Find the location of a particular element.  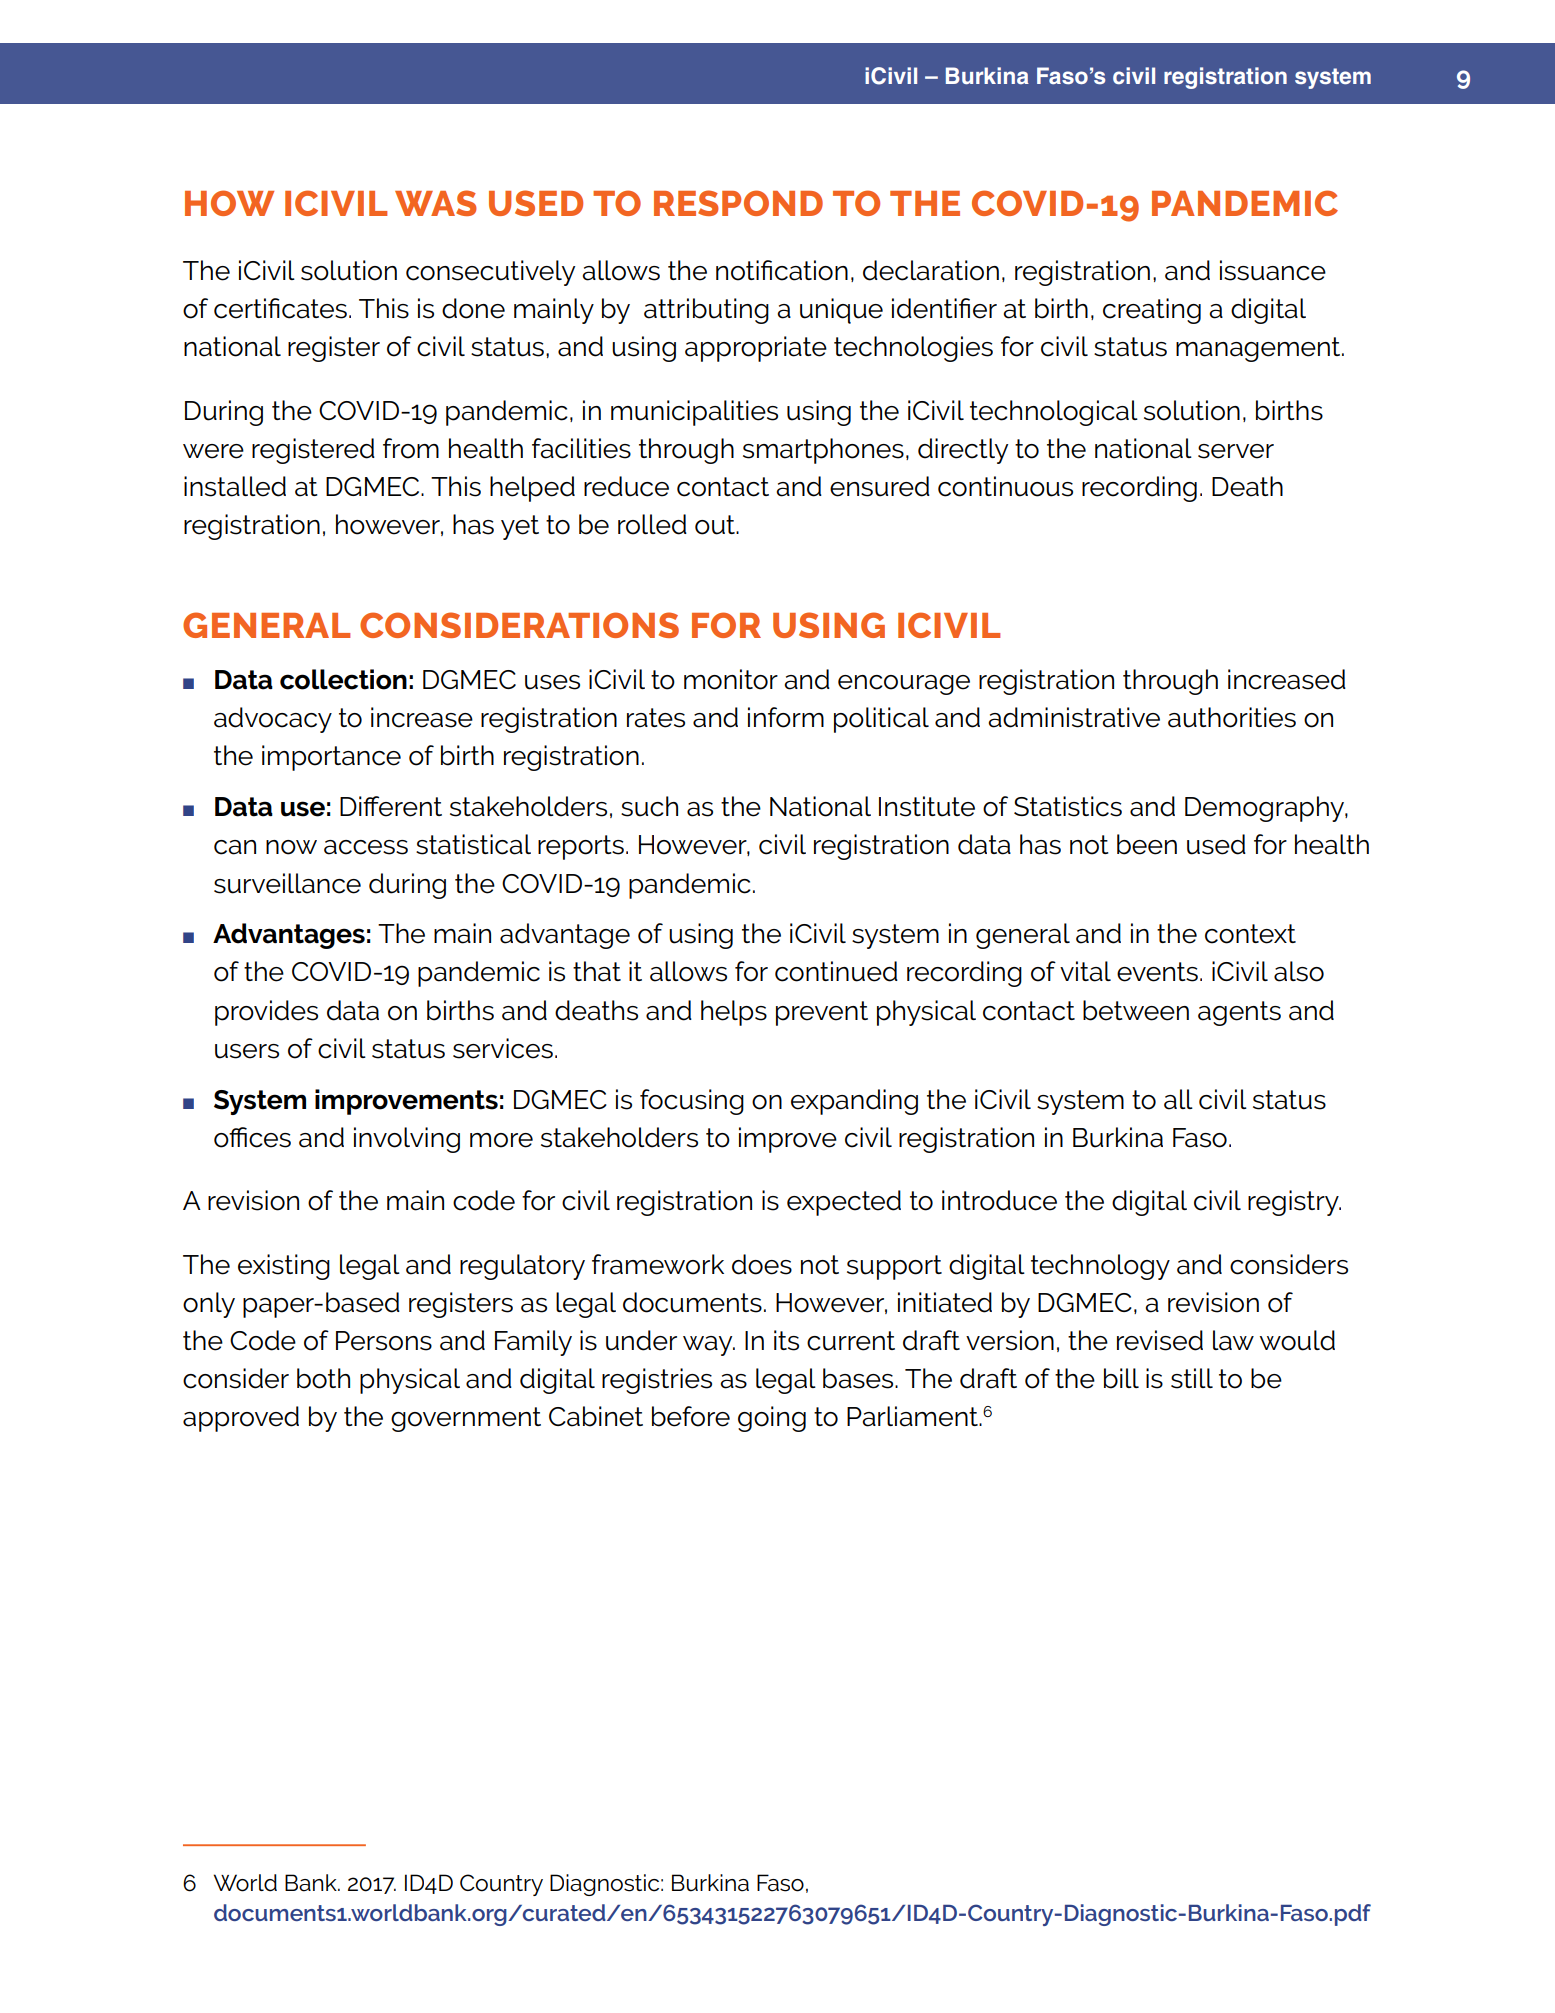

notification is located at coordinates (782, 270).
